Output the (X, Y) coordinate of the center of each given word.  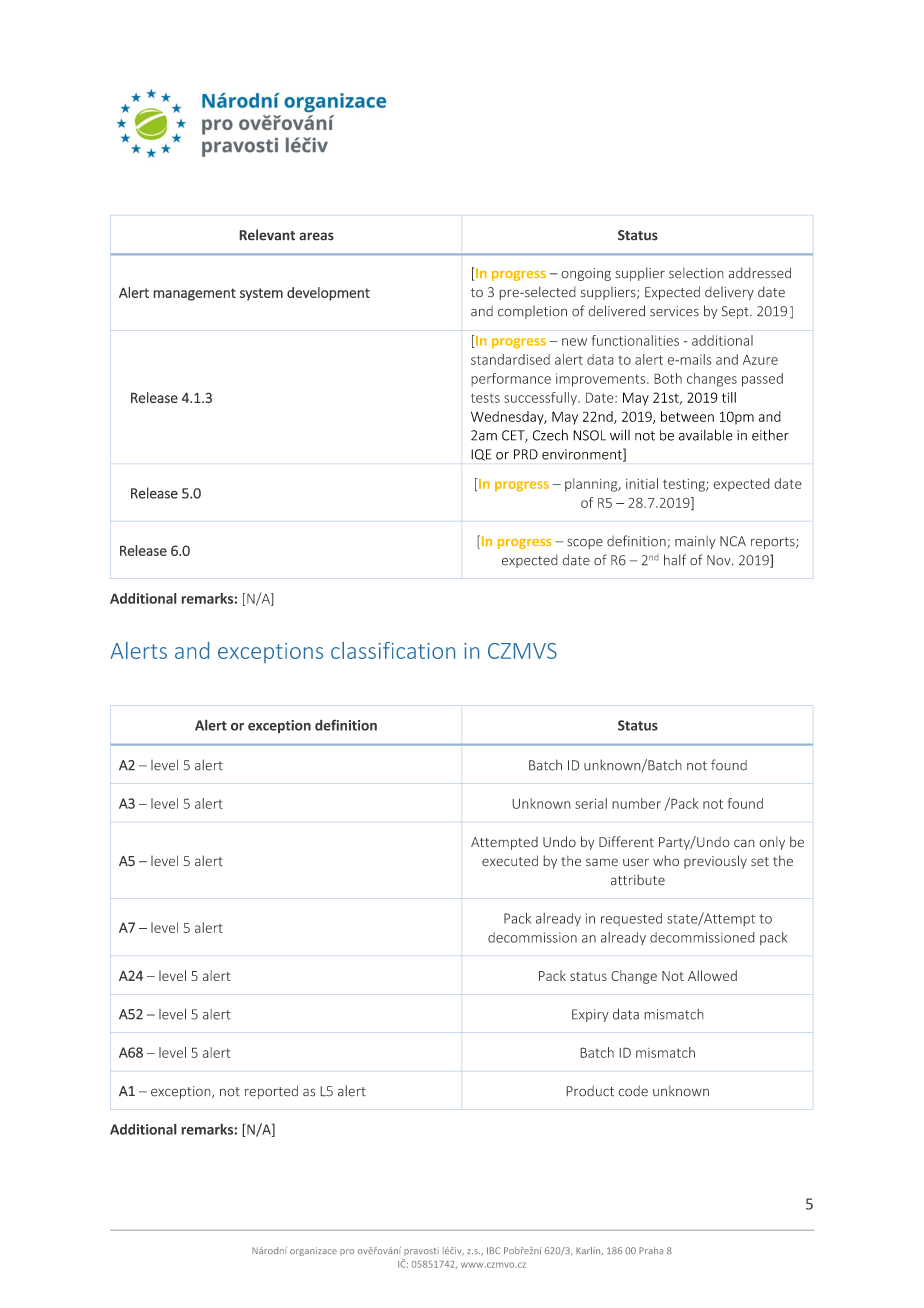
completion (532, 312)
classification (393, 650)
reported (271, 1092)
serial (591, 803)
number (636, 803)
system (261, 294)
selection (696, 273)
